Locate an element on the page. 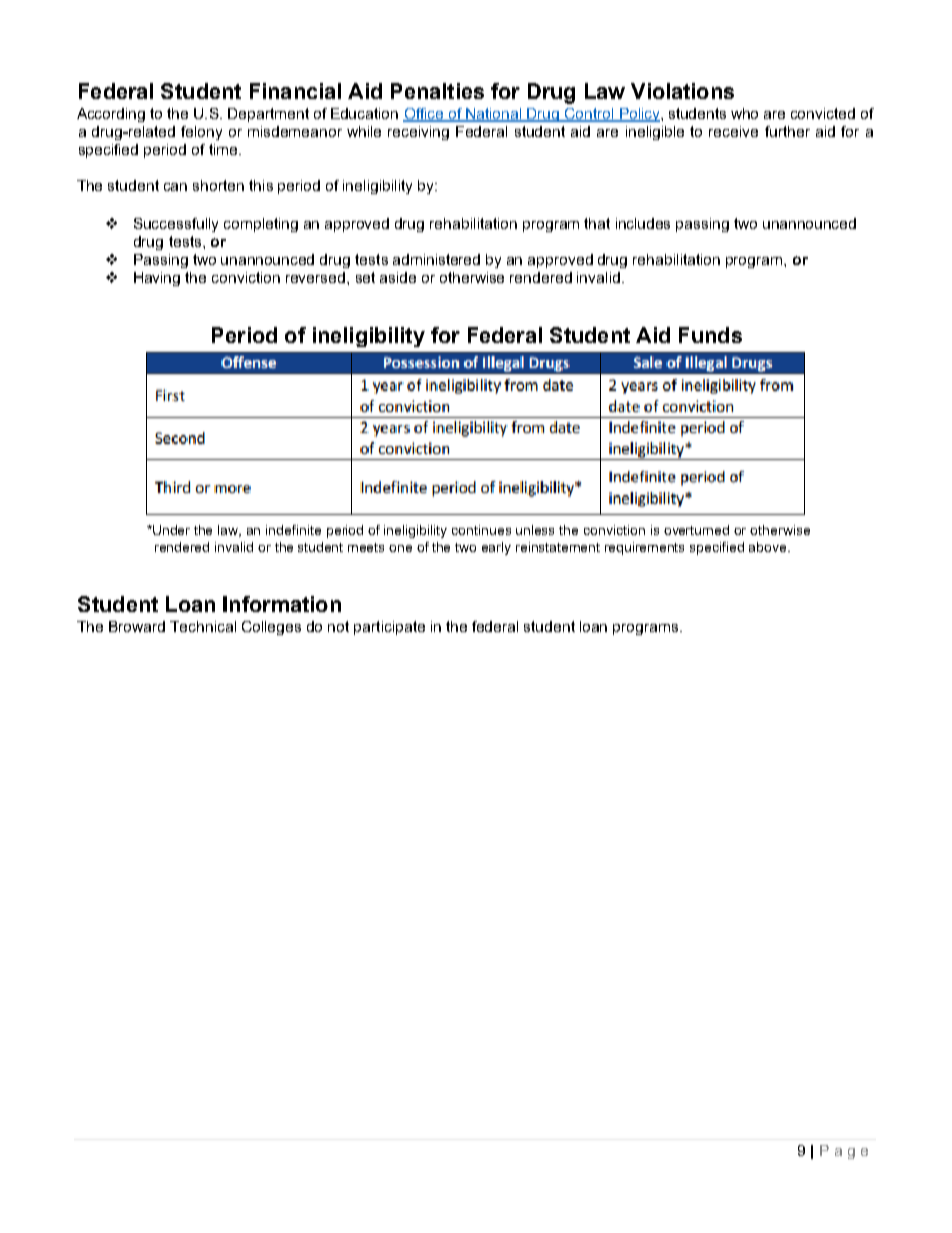  who is located at coordinates (744, 113).
